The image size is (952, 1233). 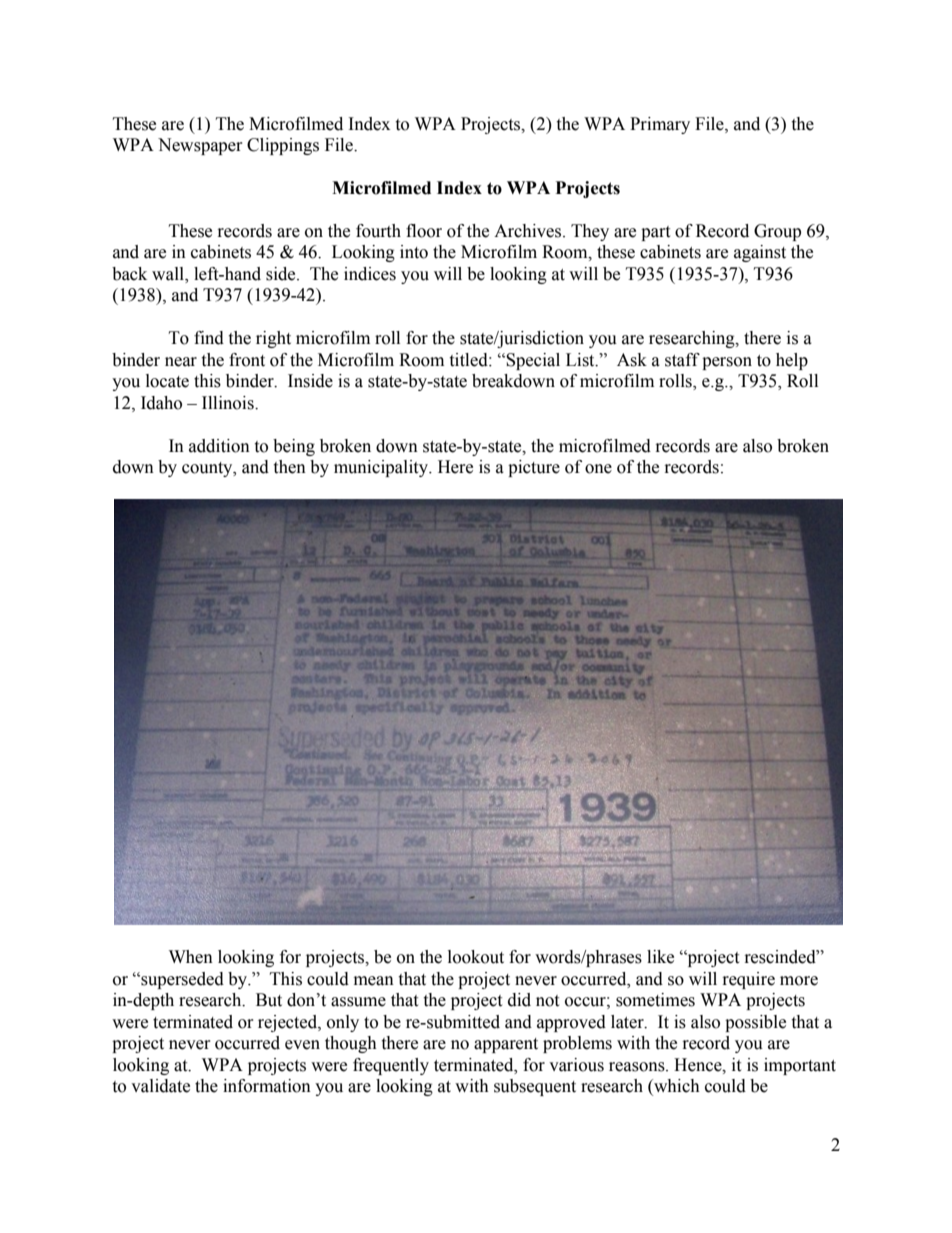 What do you see at coordinates (727, 363) in the image?
I see `person` at bounding box center [727, 363].
